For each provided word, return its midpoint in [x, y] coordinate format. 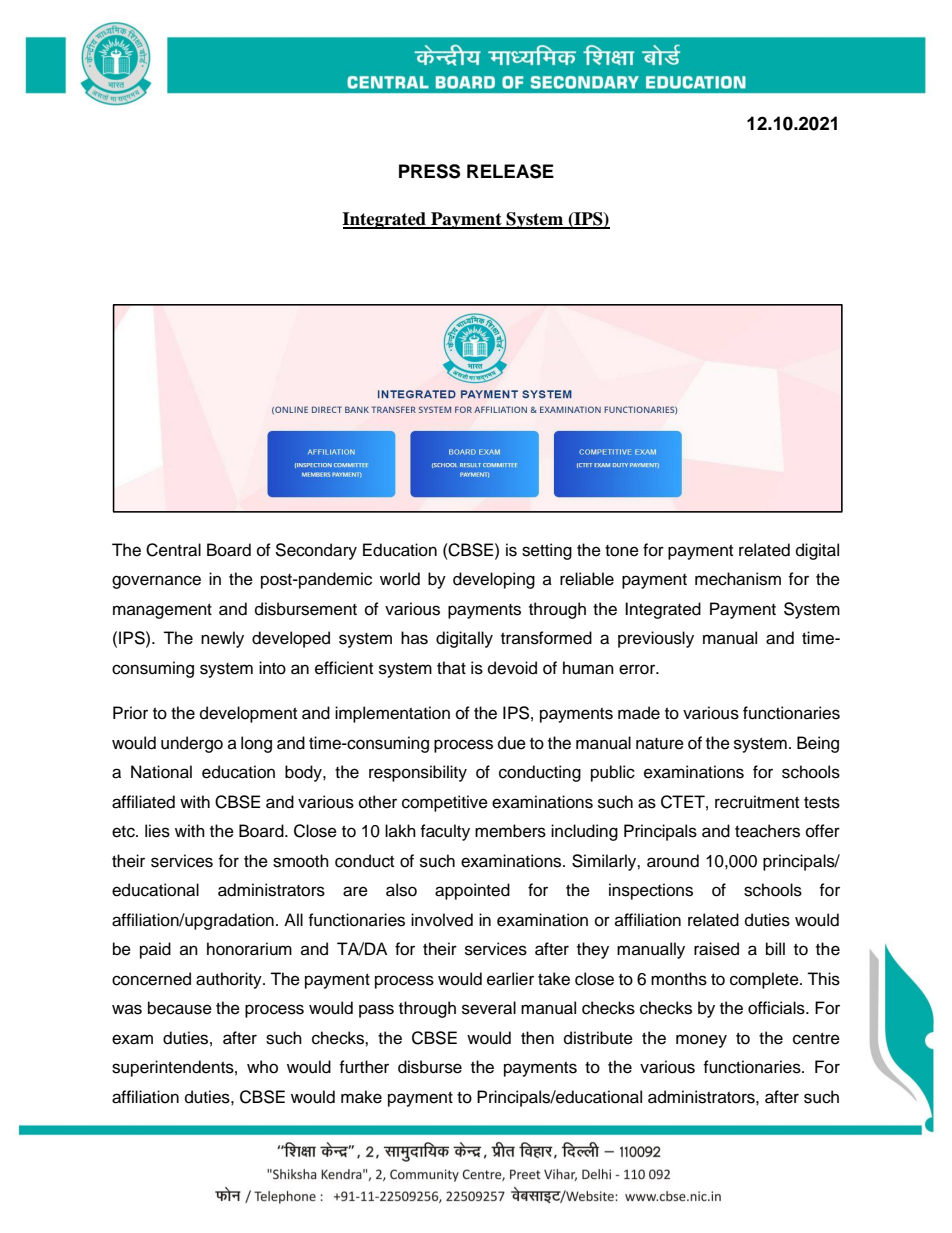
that [451, 667]
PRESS [429, 171]
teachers [767, 831]
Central [173, 550]
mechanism [738, 579]
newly [222, 639]
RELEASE [510, 171]
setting [547, 551]
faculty [445, 832]
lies [157, 831]
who [262, 1067]
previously [656, 639]
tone [622, 551]
